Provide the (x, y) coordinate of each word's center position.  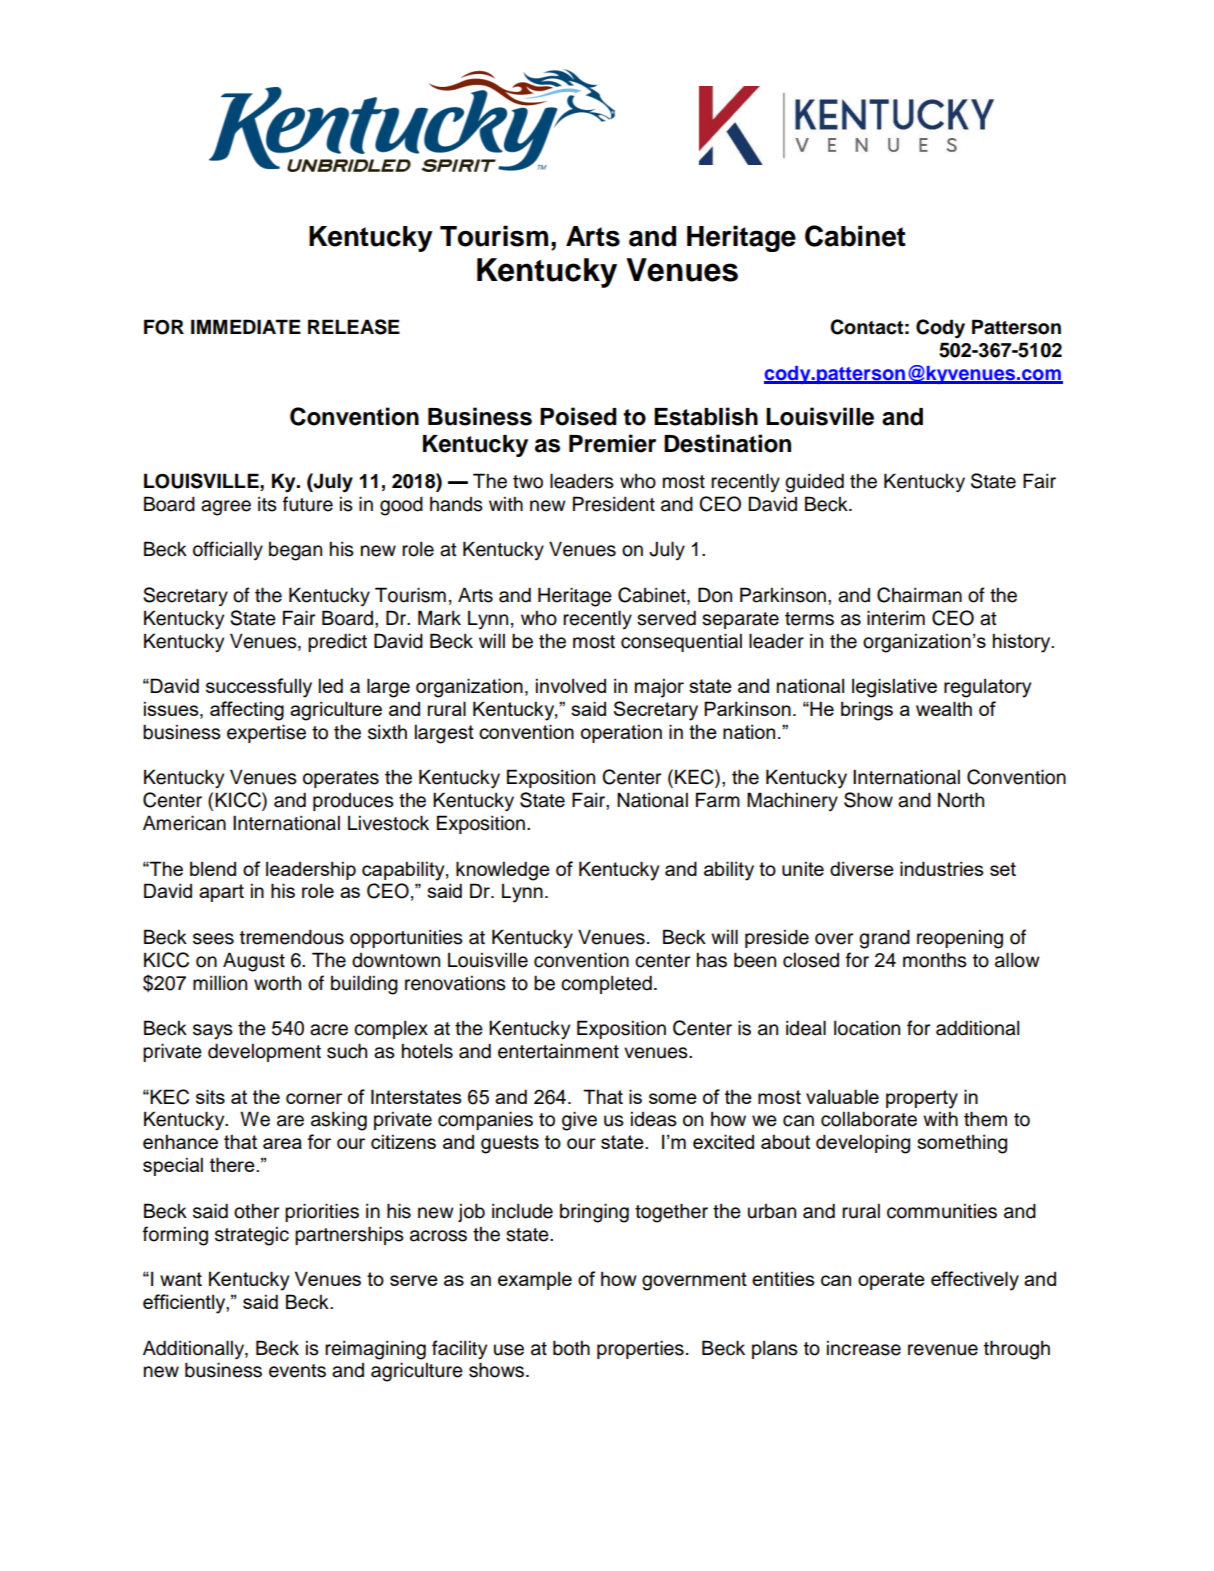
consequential (681, 642)
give (579, 1121)
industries (941, 868)
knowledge (503, 871)
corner (314, 1098)
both (571, 1348)
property (922, 1099)
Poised (578, 416)
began (295, 551)
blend (213, 868)
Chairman (919, 595)
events (297, 1371)
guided (814, 483)
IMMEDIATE (246, 326)
